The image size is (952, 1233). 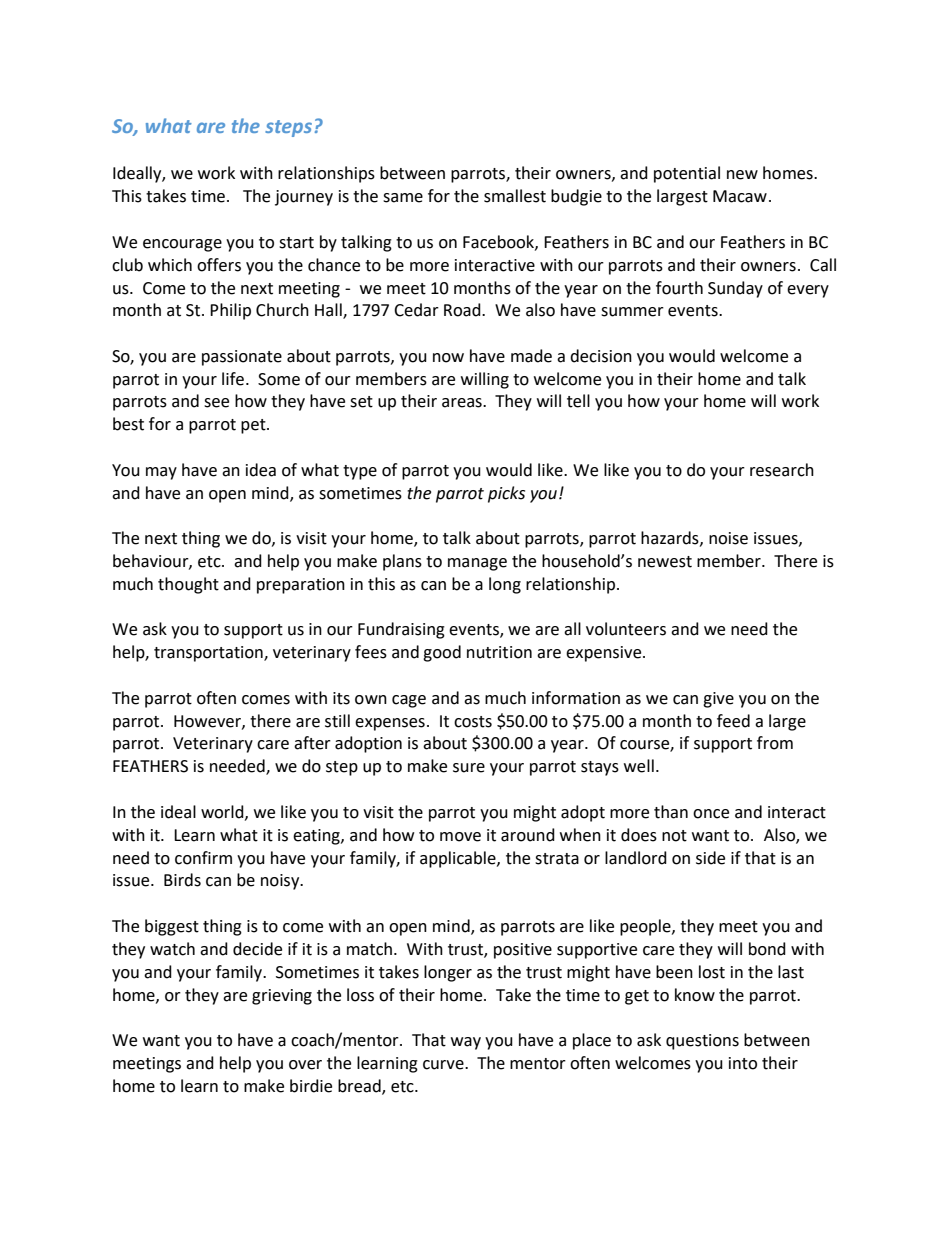 I want to click on Macaw, so click(x=740, y=196).
